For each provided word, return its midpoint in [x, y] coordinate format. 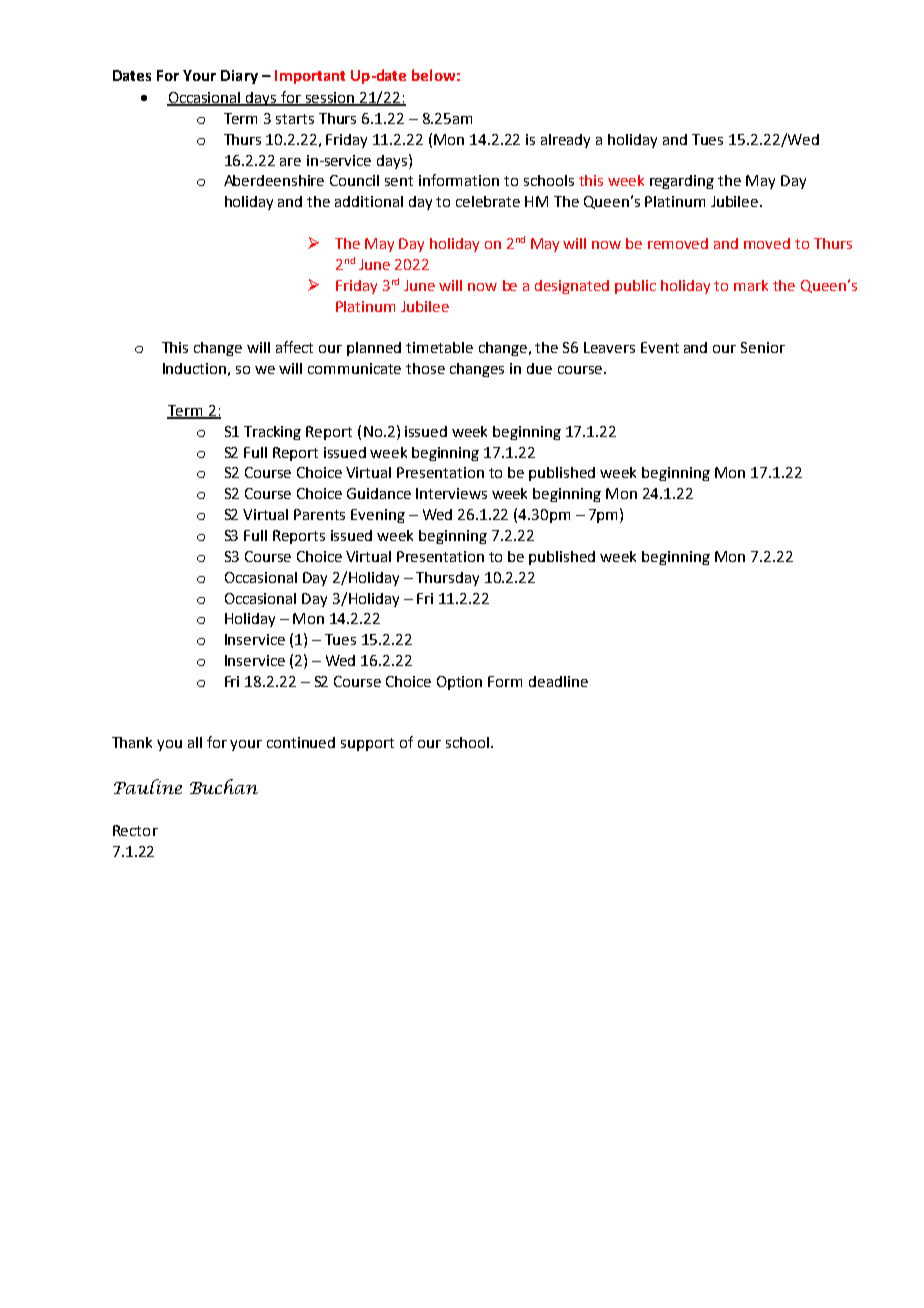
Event [660, 347]
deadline [558, 681]
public [635, 287]
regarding [682, 182]
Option [459, 683]
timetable [439, 347]
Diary [239, 77]
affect [294, 347]
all [195, 742]
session [330, 99]
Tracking [272, 433]
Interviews [451, 493]
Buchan [224, 786]
